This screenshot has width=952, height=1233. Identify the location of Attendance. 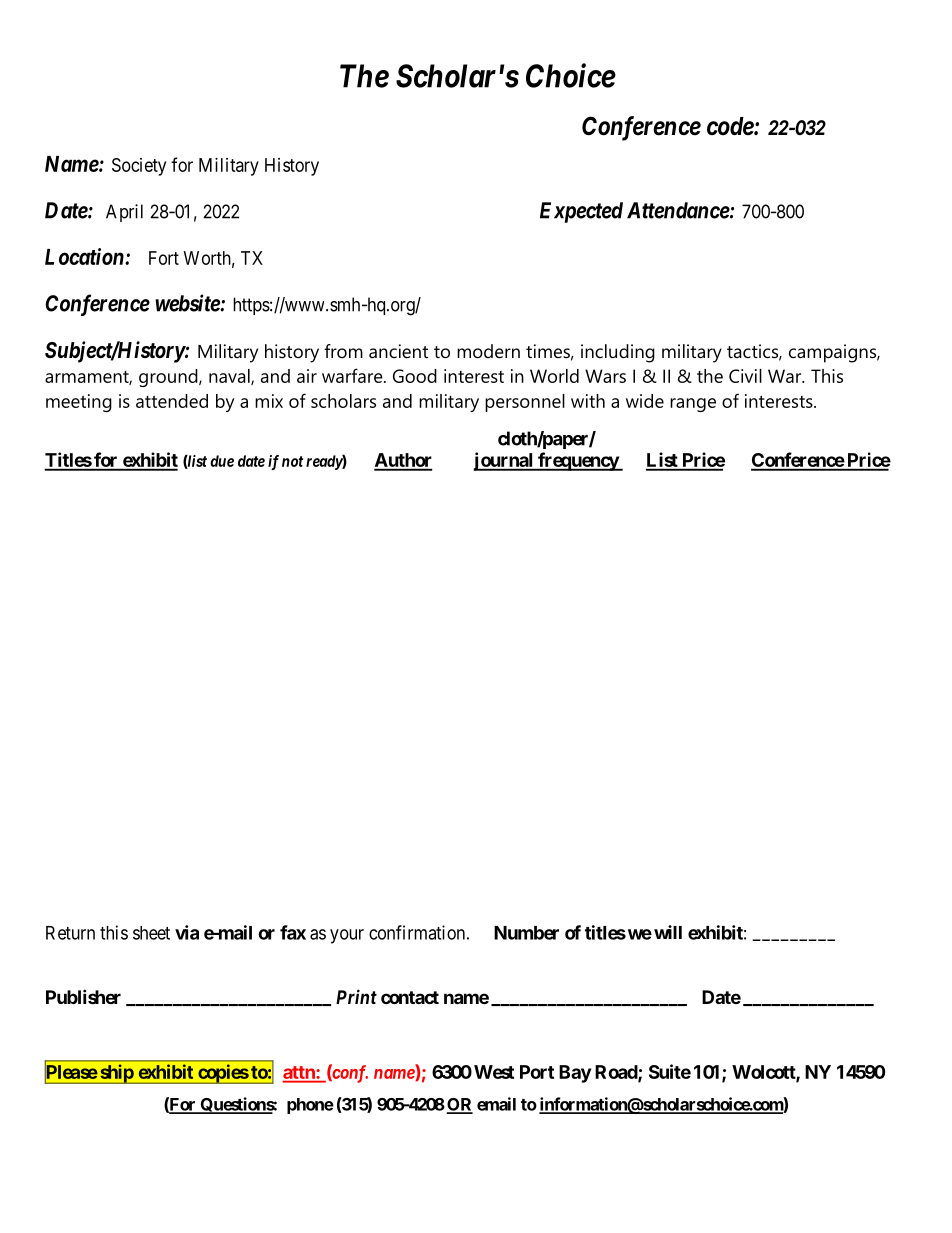
(678, 210).
